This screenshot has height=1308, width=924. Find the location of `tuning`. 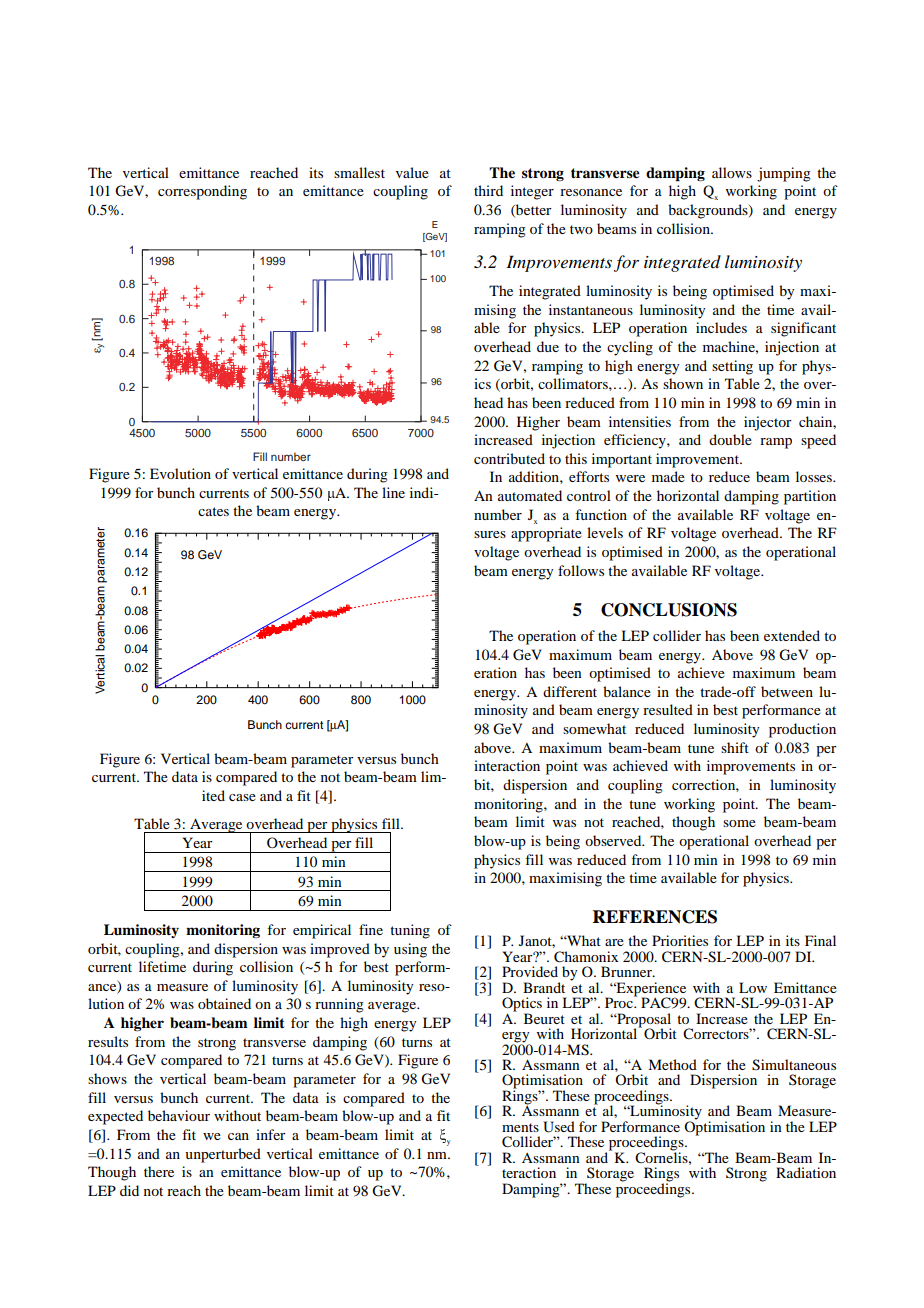

tuning is located at coordinates (410, 931).
